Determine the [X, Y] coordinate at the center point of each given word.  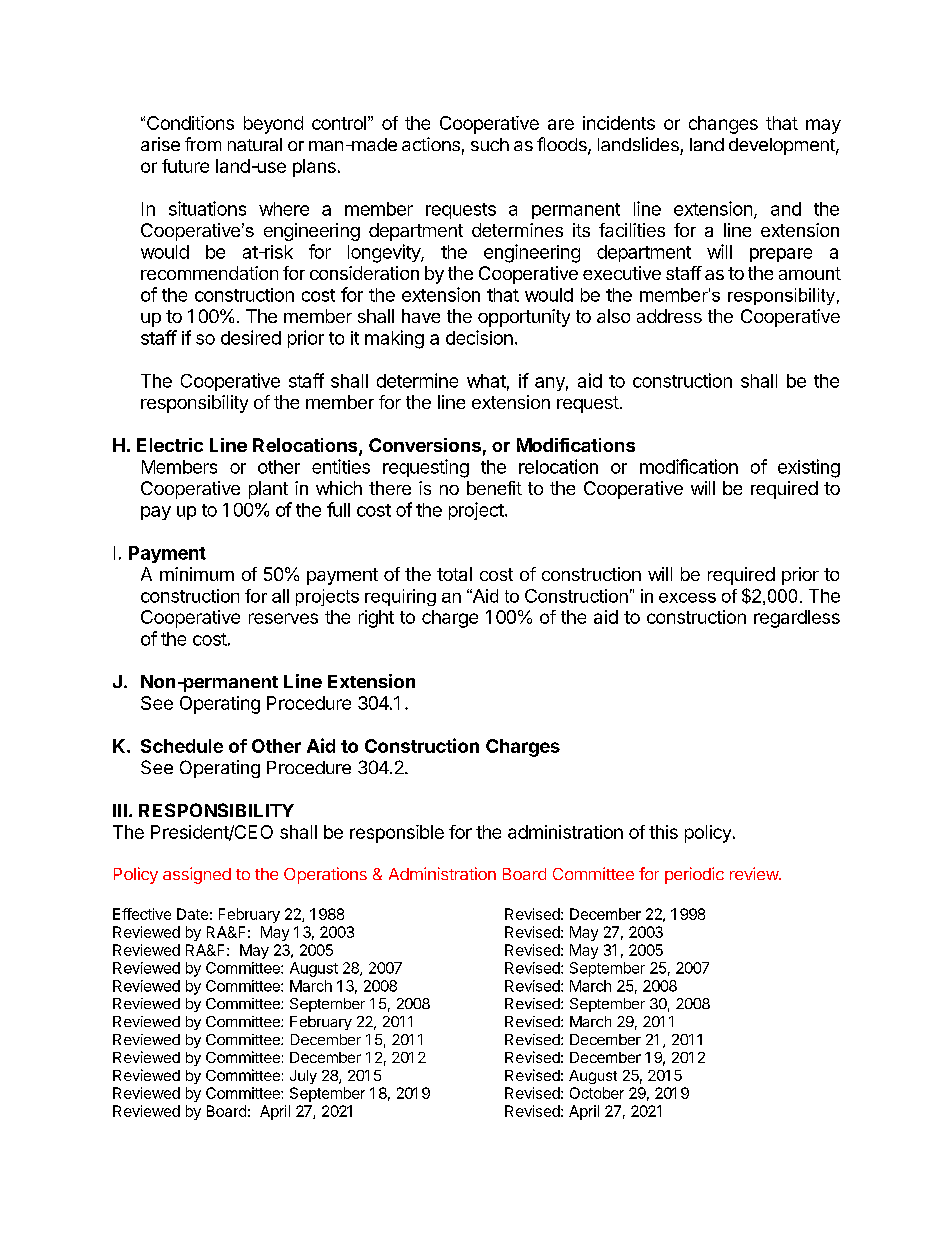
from [203, 144]
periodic [694, 875]
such [490, 144]
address [669, 316]
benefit [494, 488]
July [303, 1077]
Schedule [182, 746]
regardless [797, 619]
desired [251, 337]
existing [809, 468]
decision [479, 337]
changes [723, 125]
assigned [197, 875]
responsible [397, 834]
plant [268, 490]
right [376, 619]
